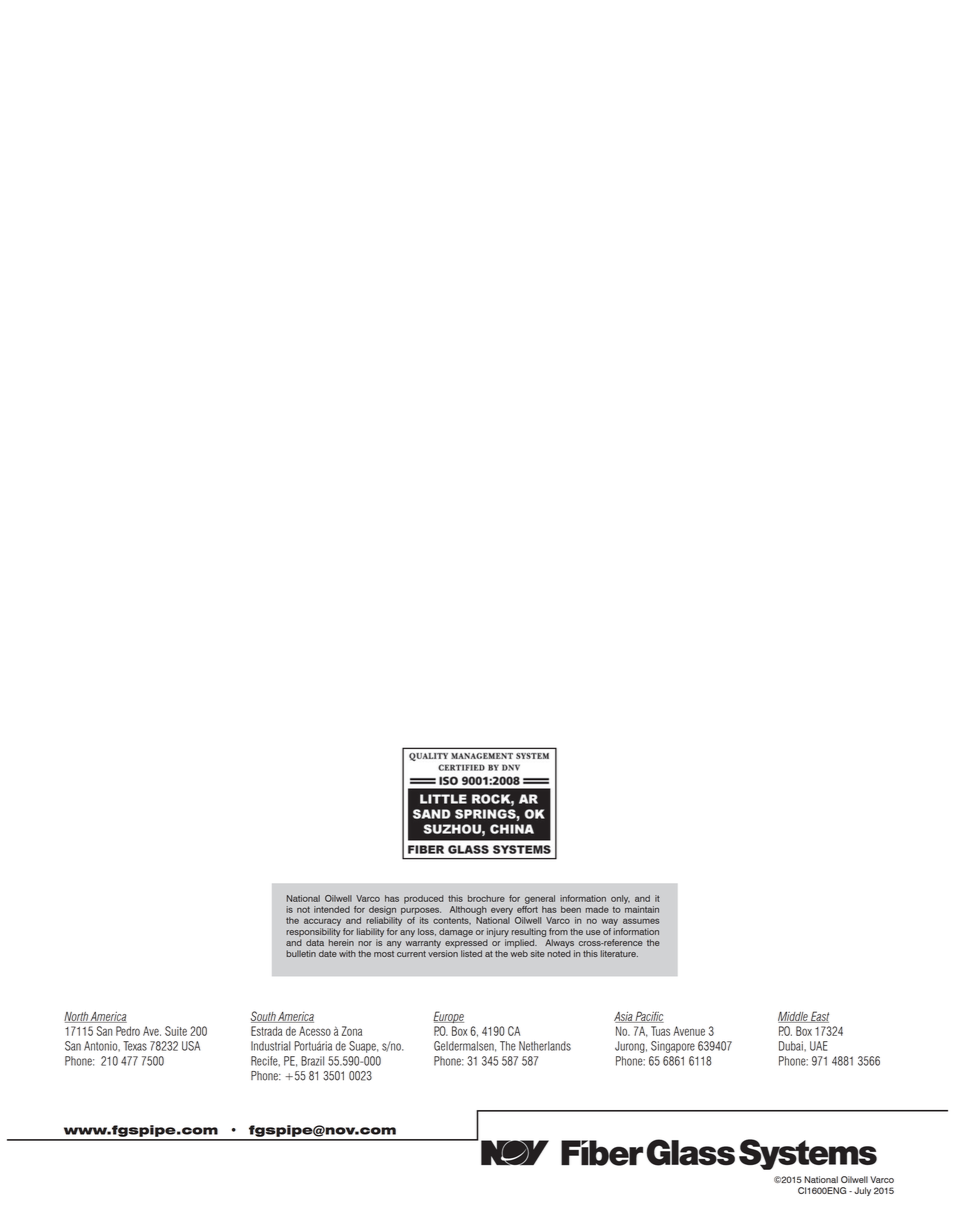 Image resolution: width=955 pixels, height=1232 pixels. I want to click on intended, so click(332, 909).
